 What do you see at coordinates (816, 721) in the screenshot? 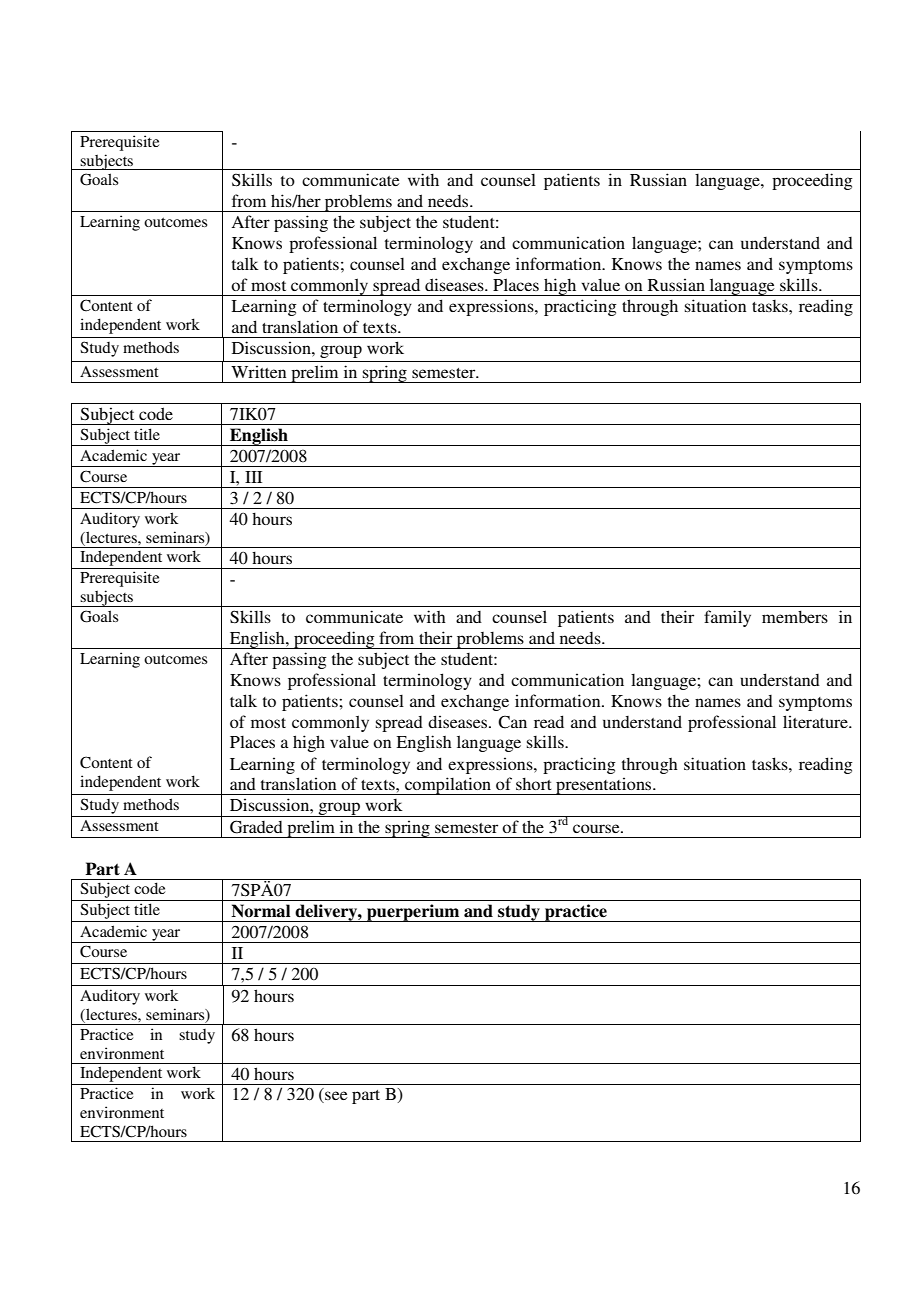
I see `literature` at bounding box center [816, 721].
